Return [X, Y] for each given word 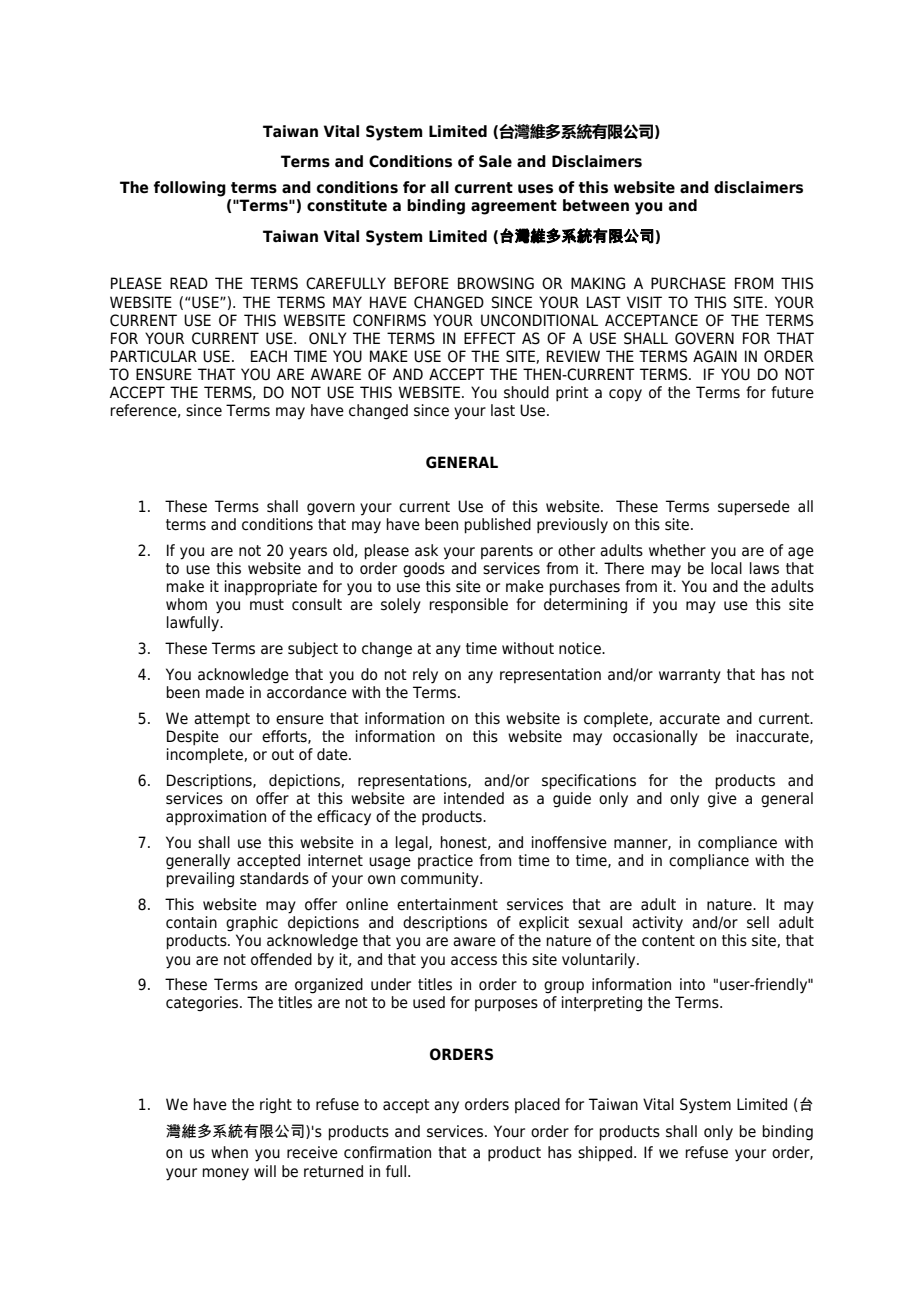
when [229, 1152]
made [225, 692]
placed [537, 1105]
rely [425, 676]
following [189, 189]
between [596, 205]
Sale [495, 161]
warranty [690, 676]
